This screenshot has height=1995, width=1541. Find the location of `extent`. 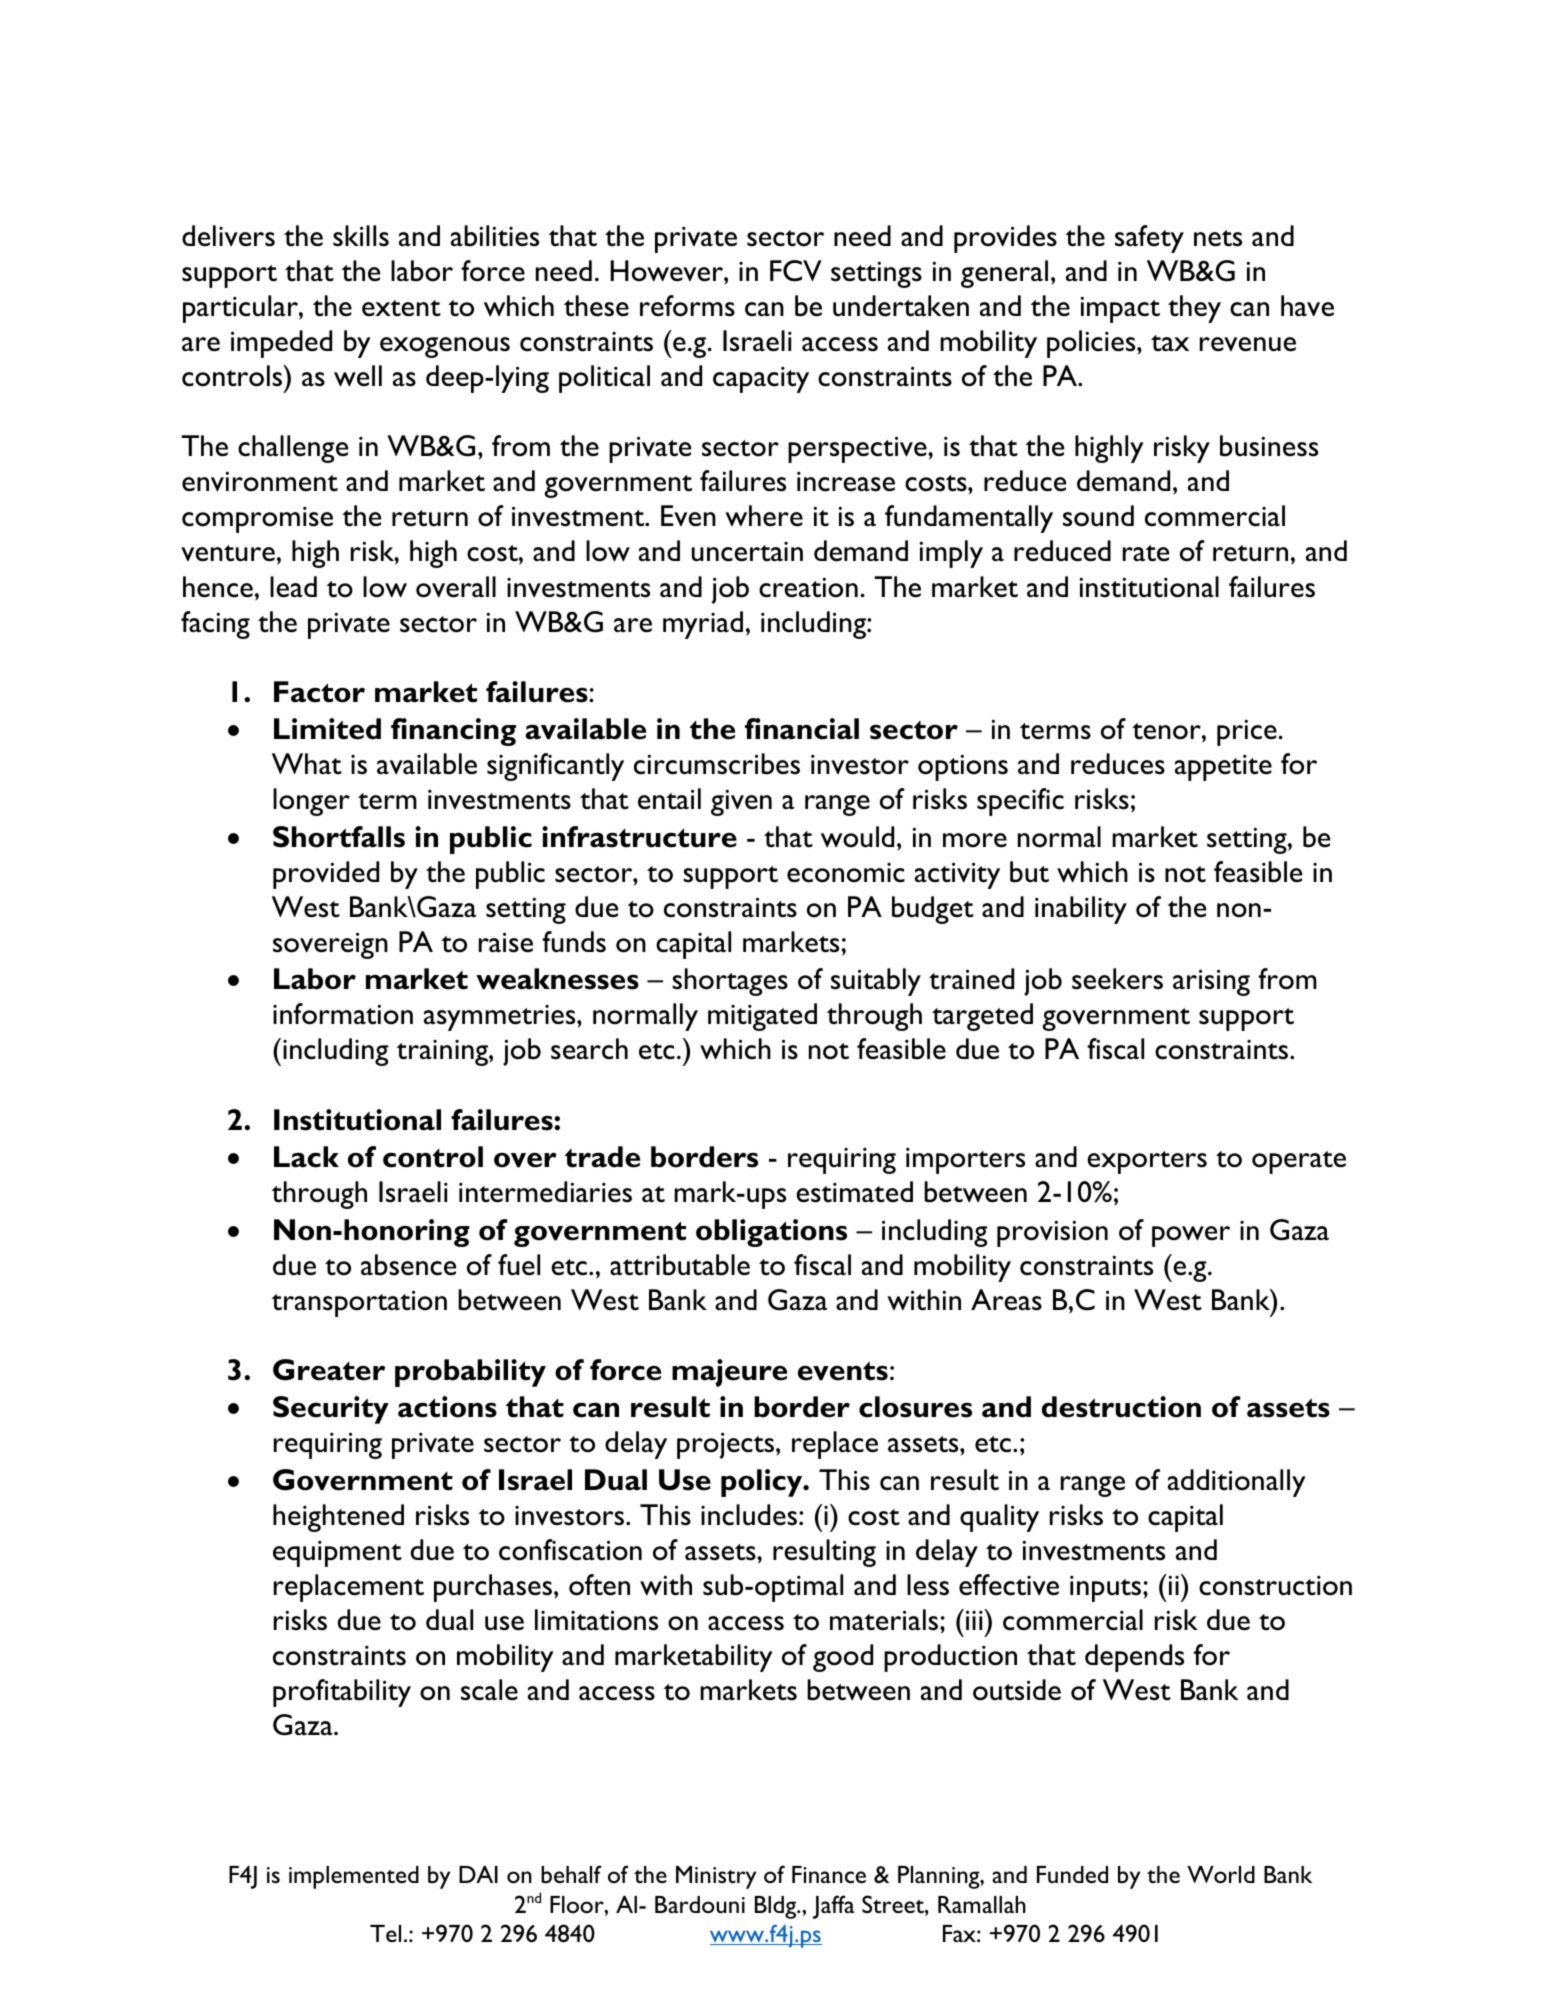

extent is located at coordinates (401, 308).
